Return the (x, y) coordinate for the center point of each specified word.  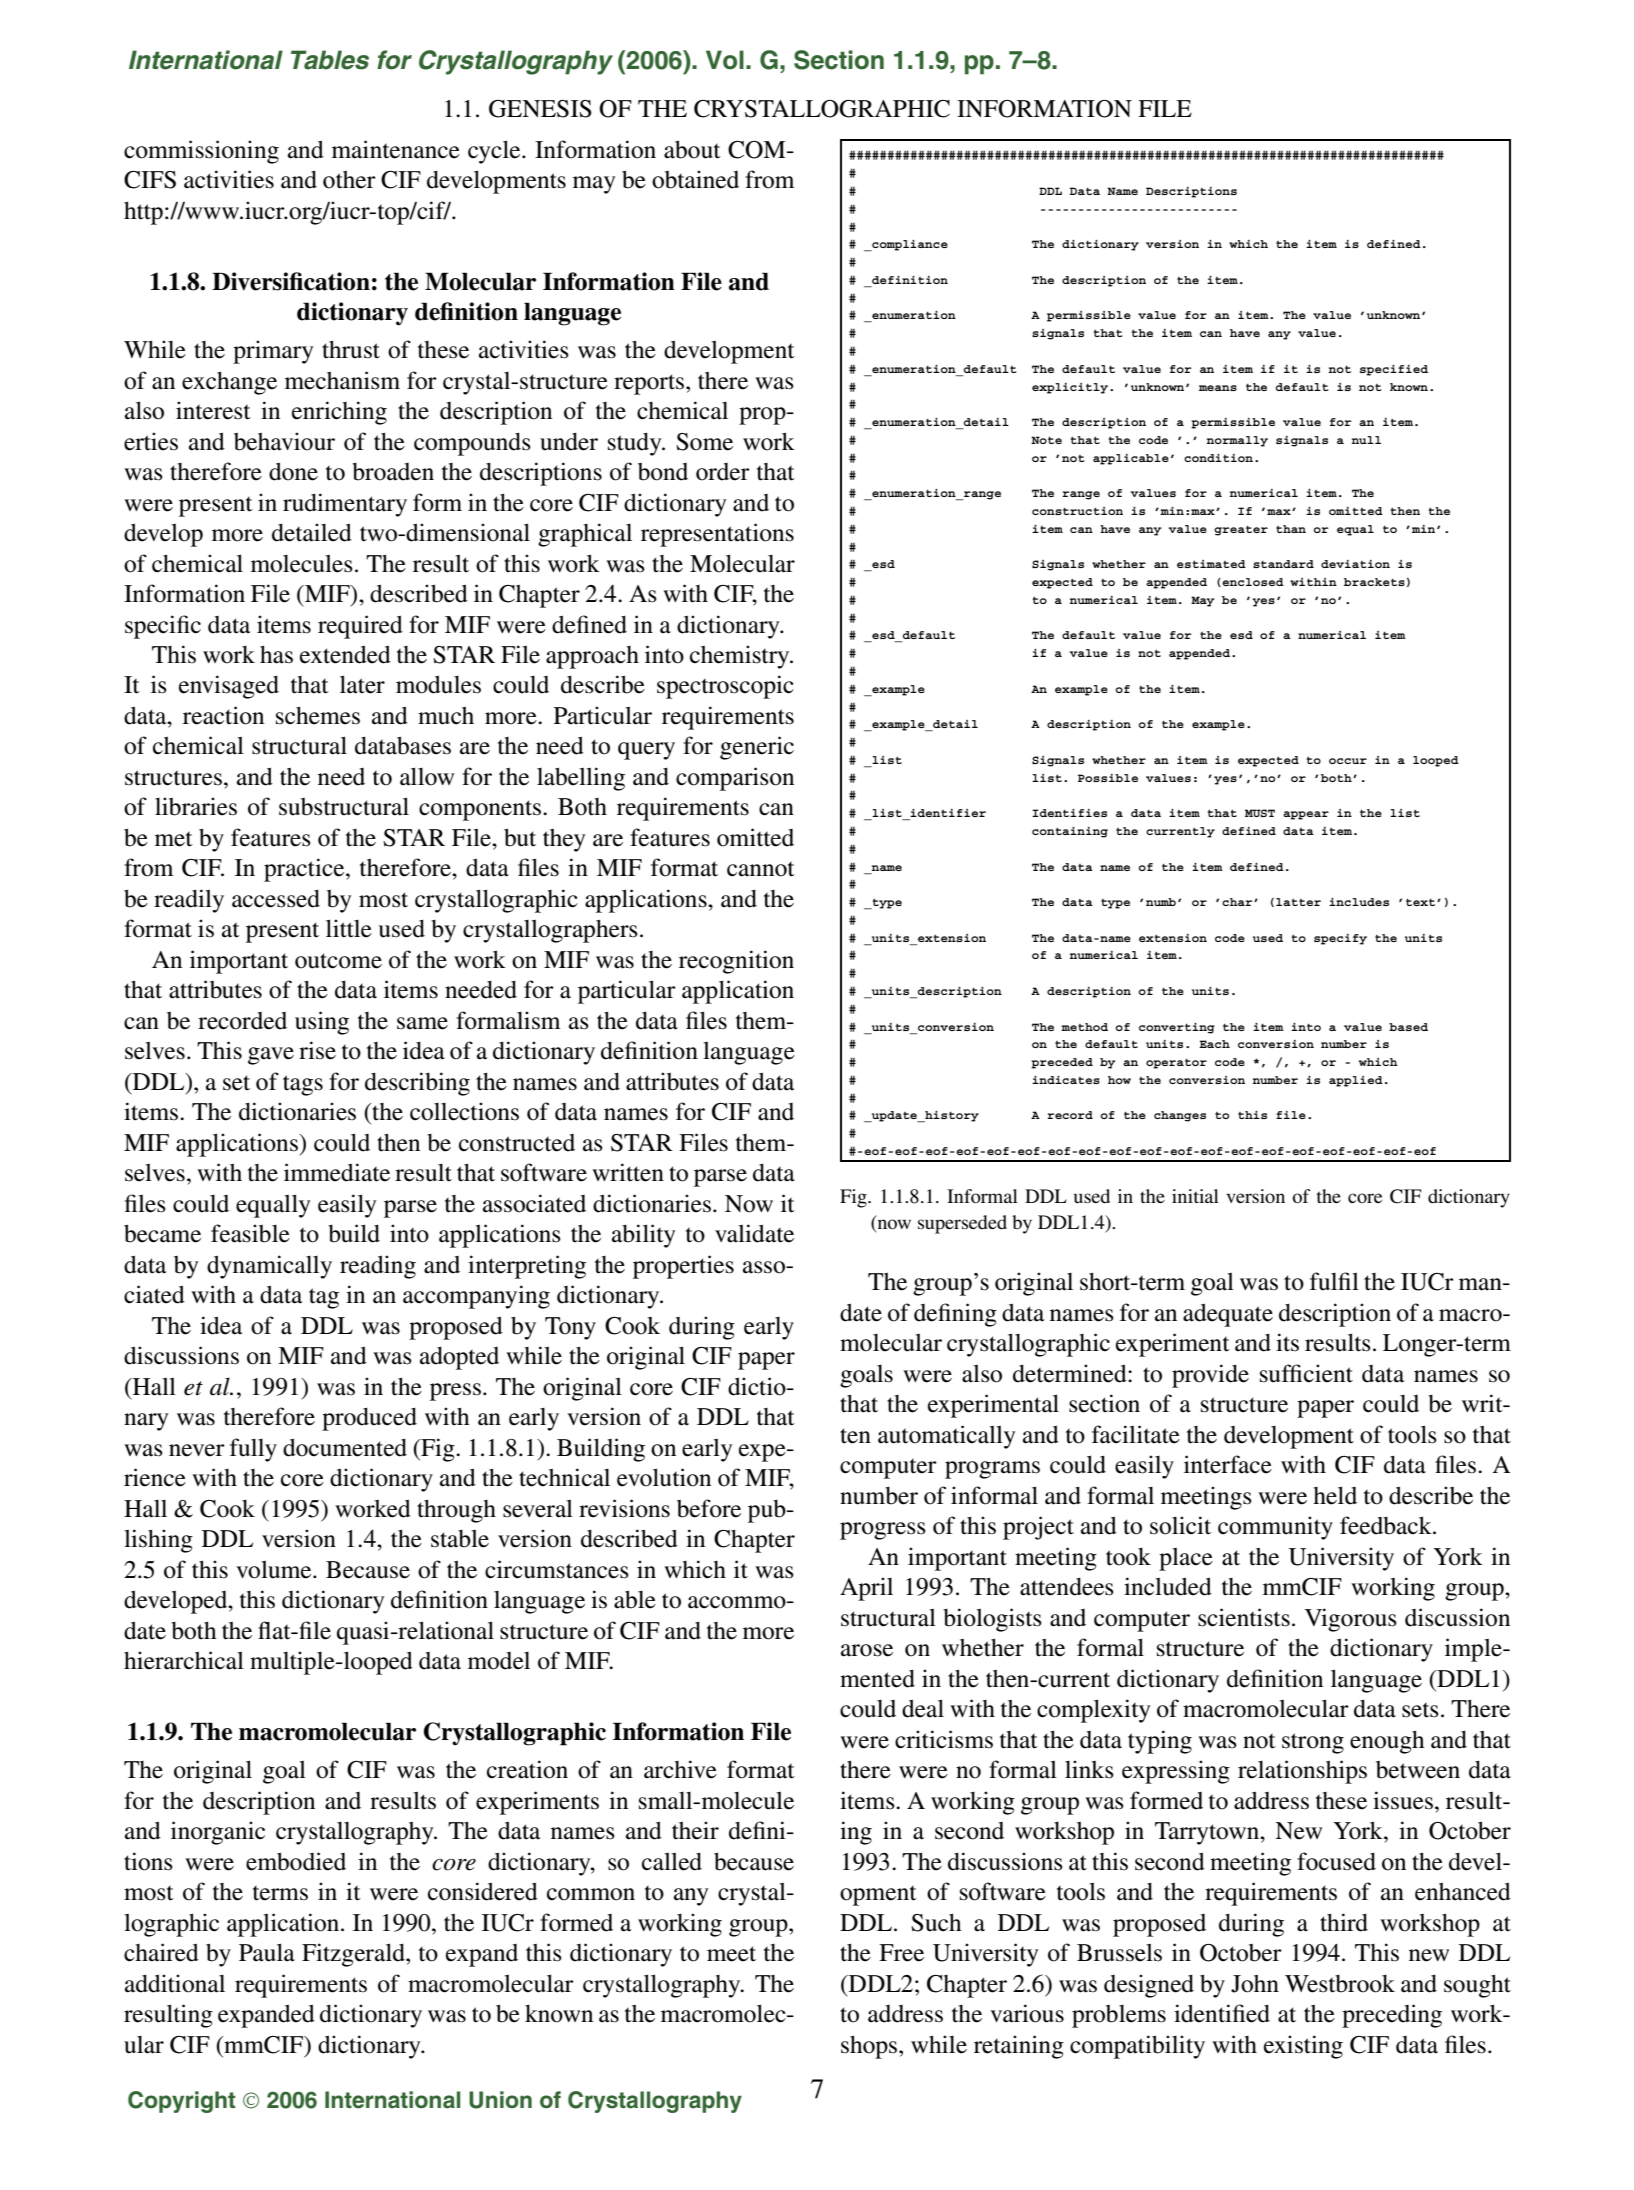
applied (1356, 1081)
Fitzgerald (354, 1955)
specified (1394, 370)
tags (303, 1085)
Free (901, 1953)
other (349, 180)
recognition (736, 962)
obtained (695, 179)
